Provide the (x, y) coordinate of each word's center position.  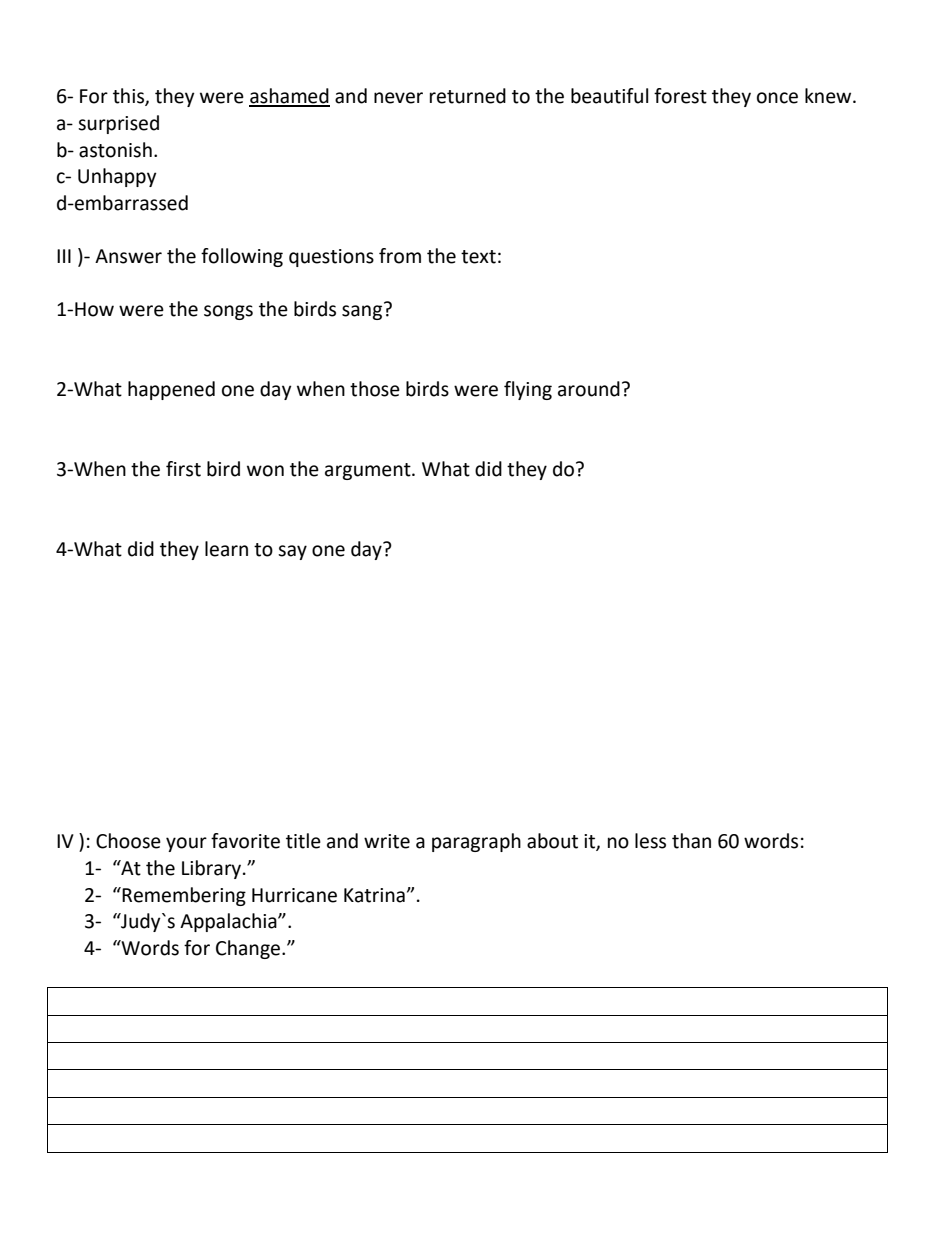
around (589, 389)
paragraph (476, 842)
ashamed (289, 97)
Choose (128, 841)
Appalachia (229, 922)
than (691, 841)
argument (369, 471)
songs (228, 312)
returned (468, 96)
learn (226, 549)
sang (363, 311)
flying (528, 390)
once (777, 98)
